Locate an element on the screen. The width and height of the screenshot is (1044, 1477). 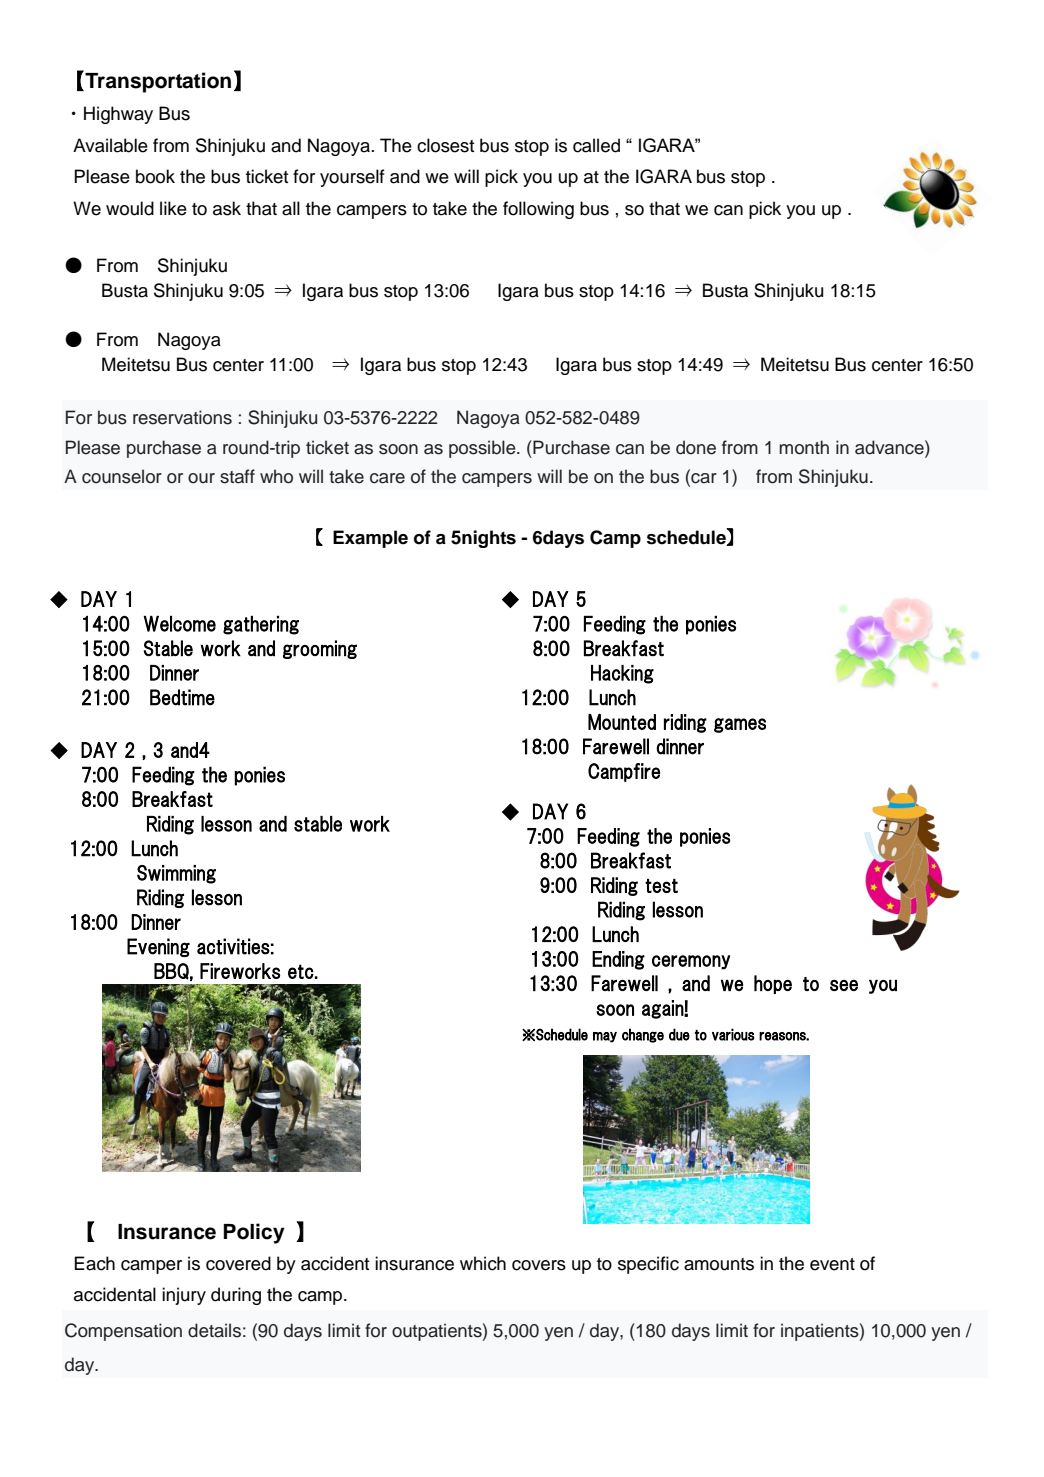
Ending is located at coordinates (618, 960).
